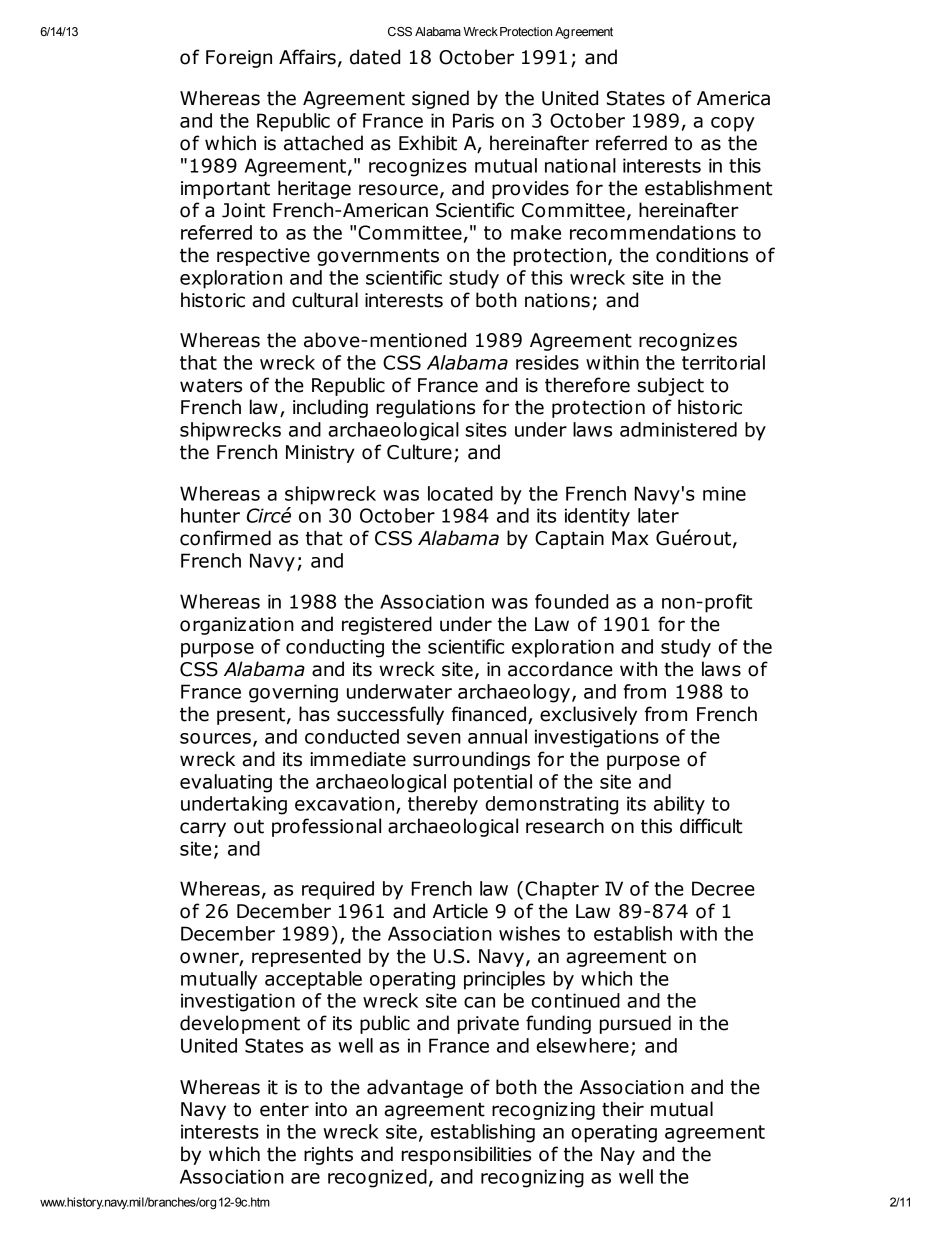 The image size is (952, 1233). What do you see at coordinates (733, 124) in the document?
I see `copy` at bounding box center [733, 124].
